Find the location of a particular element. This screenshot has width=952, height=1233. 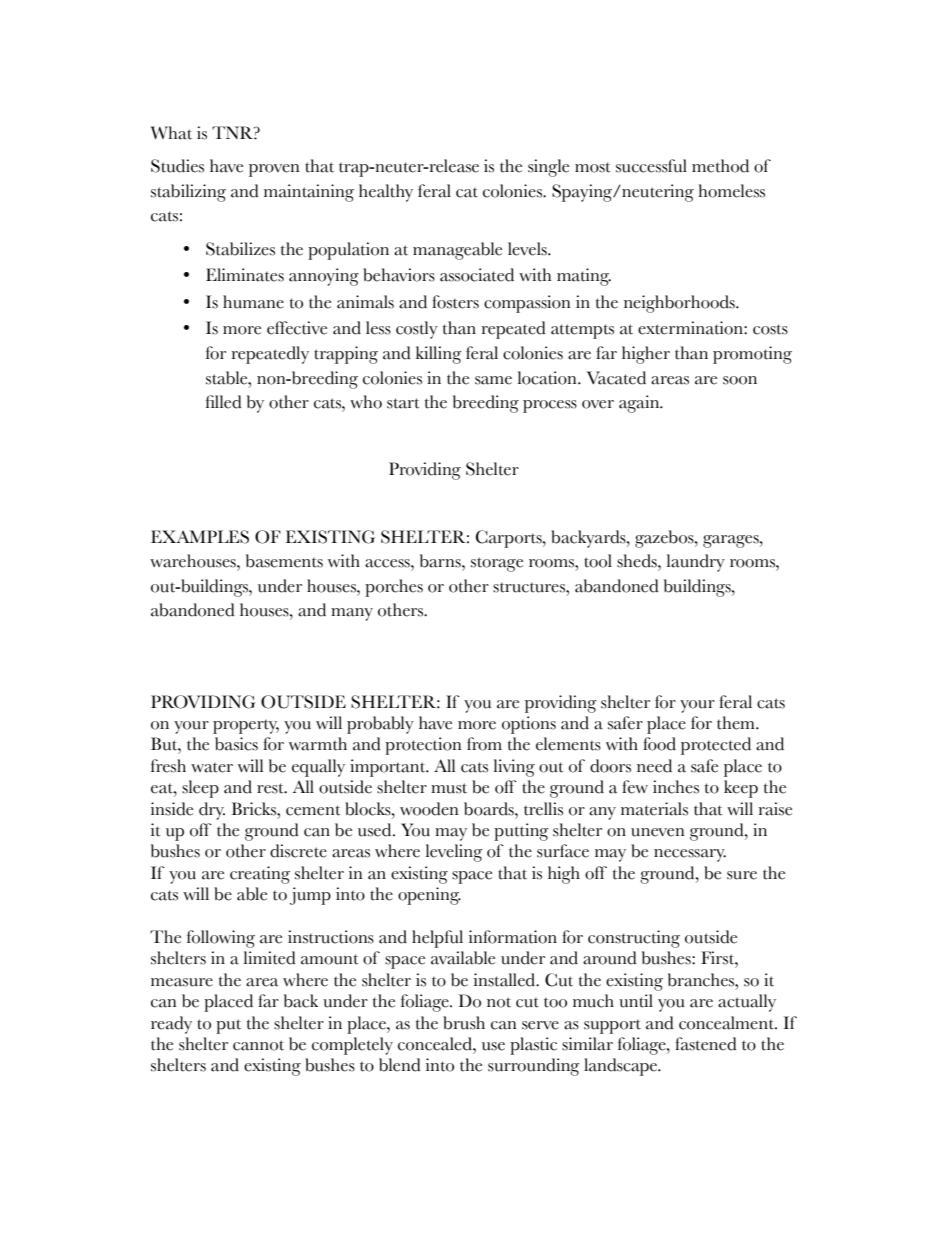

cannot is located at coordinates (258, 1045).
